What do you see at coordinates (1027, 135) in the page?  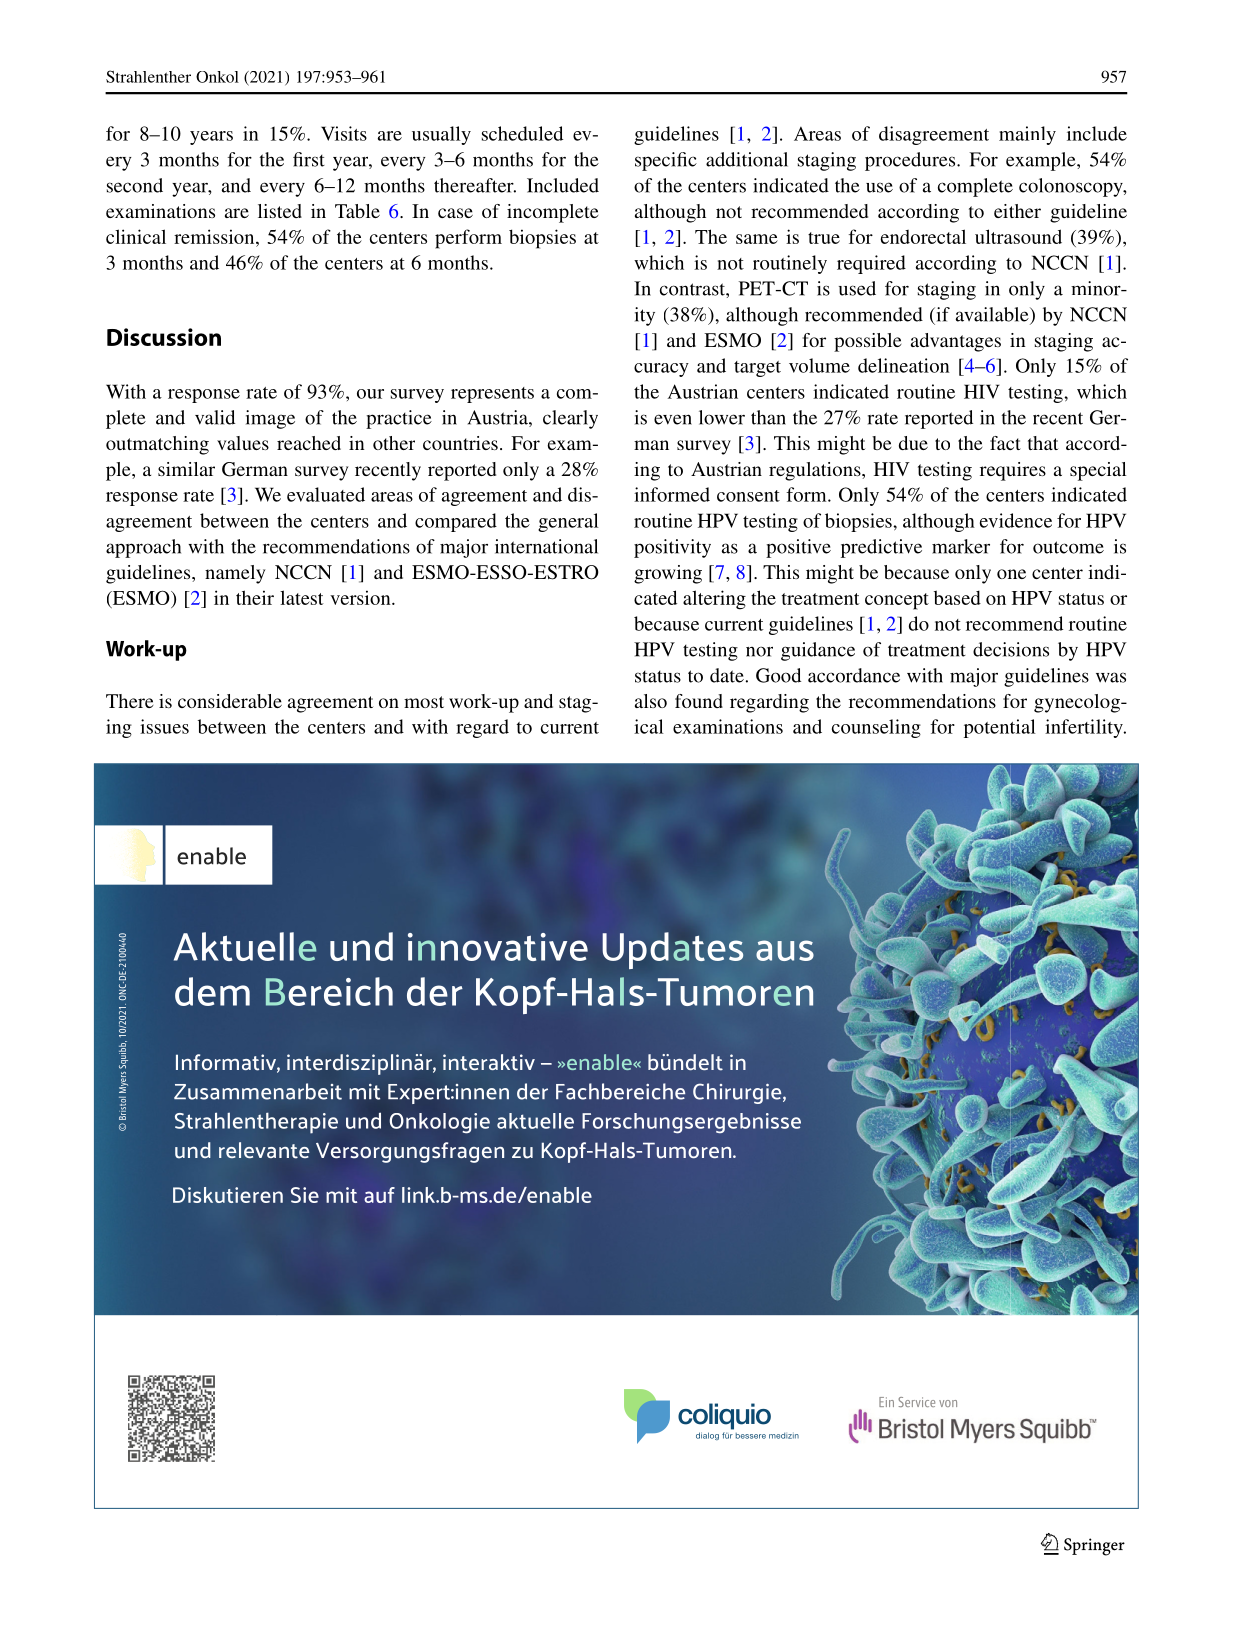 I see `mainly` at bounding box center [1027, 135].
